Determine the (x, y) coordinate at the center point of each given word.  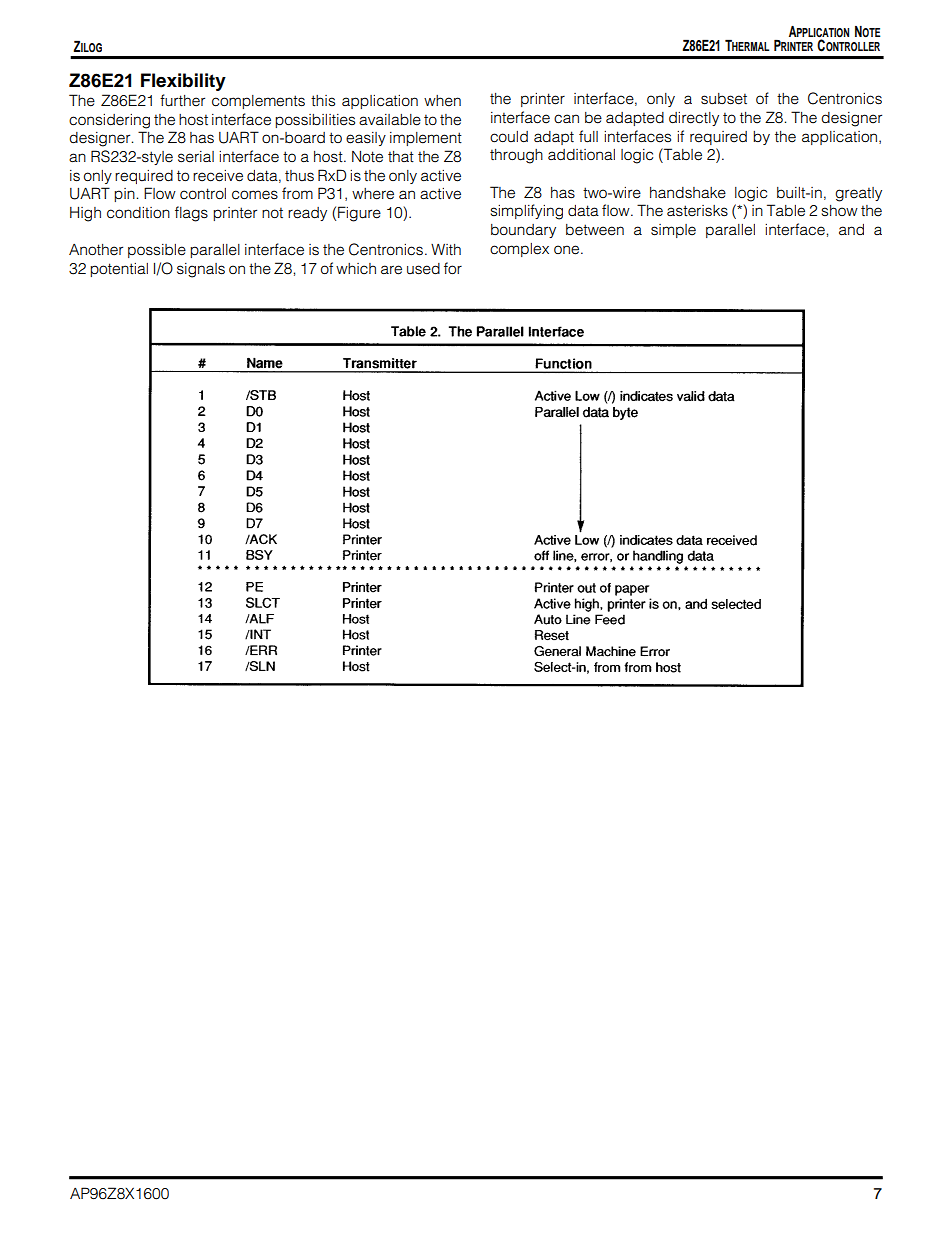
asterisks (697, 211)
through (516, 156)
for (453, 268)
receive (218, 176)
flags (191, 214)
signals (201, 270)
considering (109, 121)
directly (694, 119)
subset (724, 99)
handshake (688, 193)
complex (519, 250)
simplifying (527, 212)
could (509, 137)
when (442, 101)
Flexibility (183, 82)
